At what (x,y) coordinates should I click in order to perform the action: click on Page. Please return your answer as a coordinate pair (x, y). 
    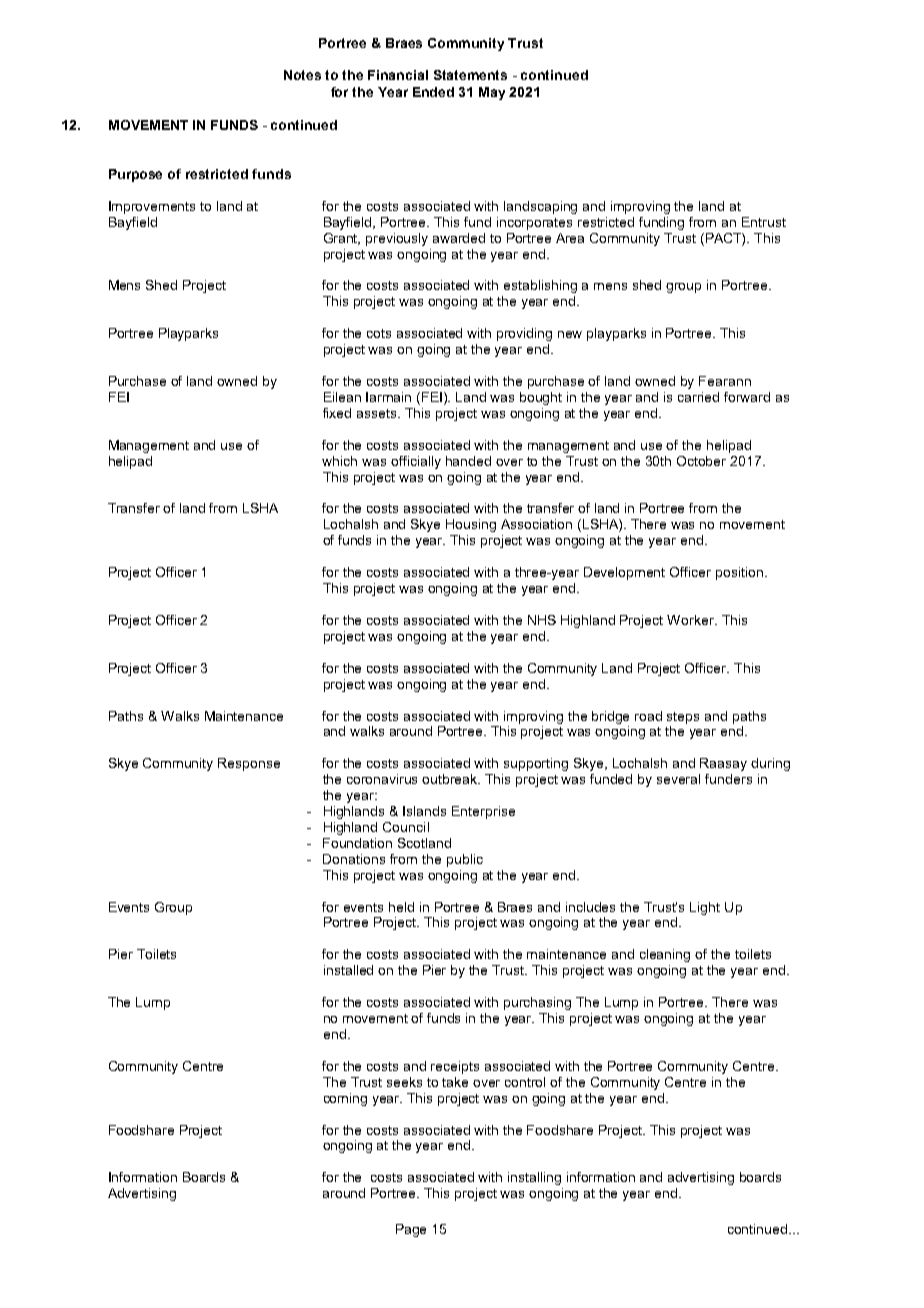
    Looking at the image, I should click on (411, 1230).
